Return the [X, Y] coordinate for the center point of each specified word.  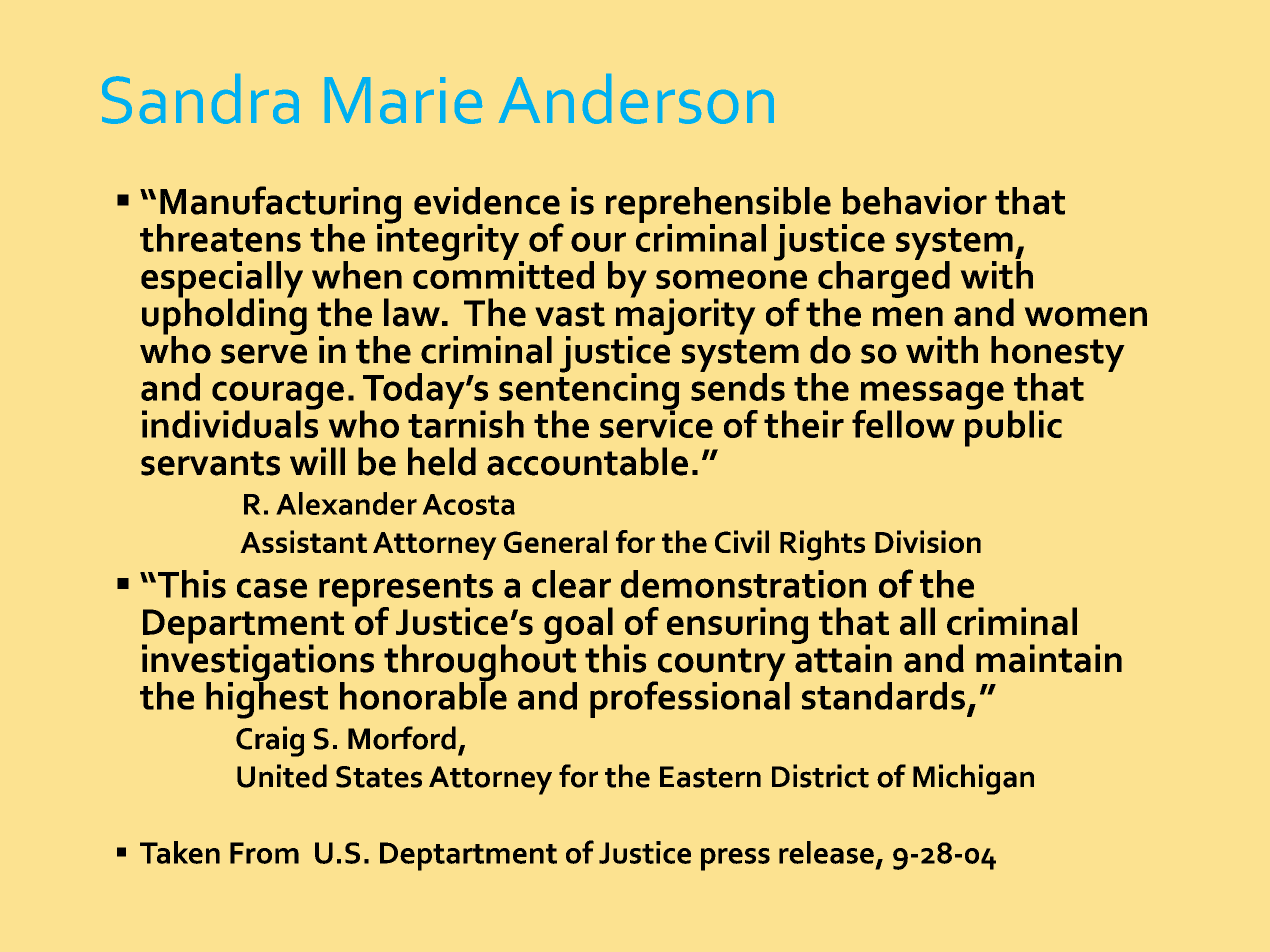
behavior [915, 201]
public [1013, 427]
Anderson [636, 99]
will [317, 461]
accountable [587, 461]
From [264, 853]
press [735, 859]
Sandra [200, 99]
